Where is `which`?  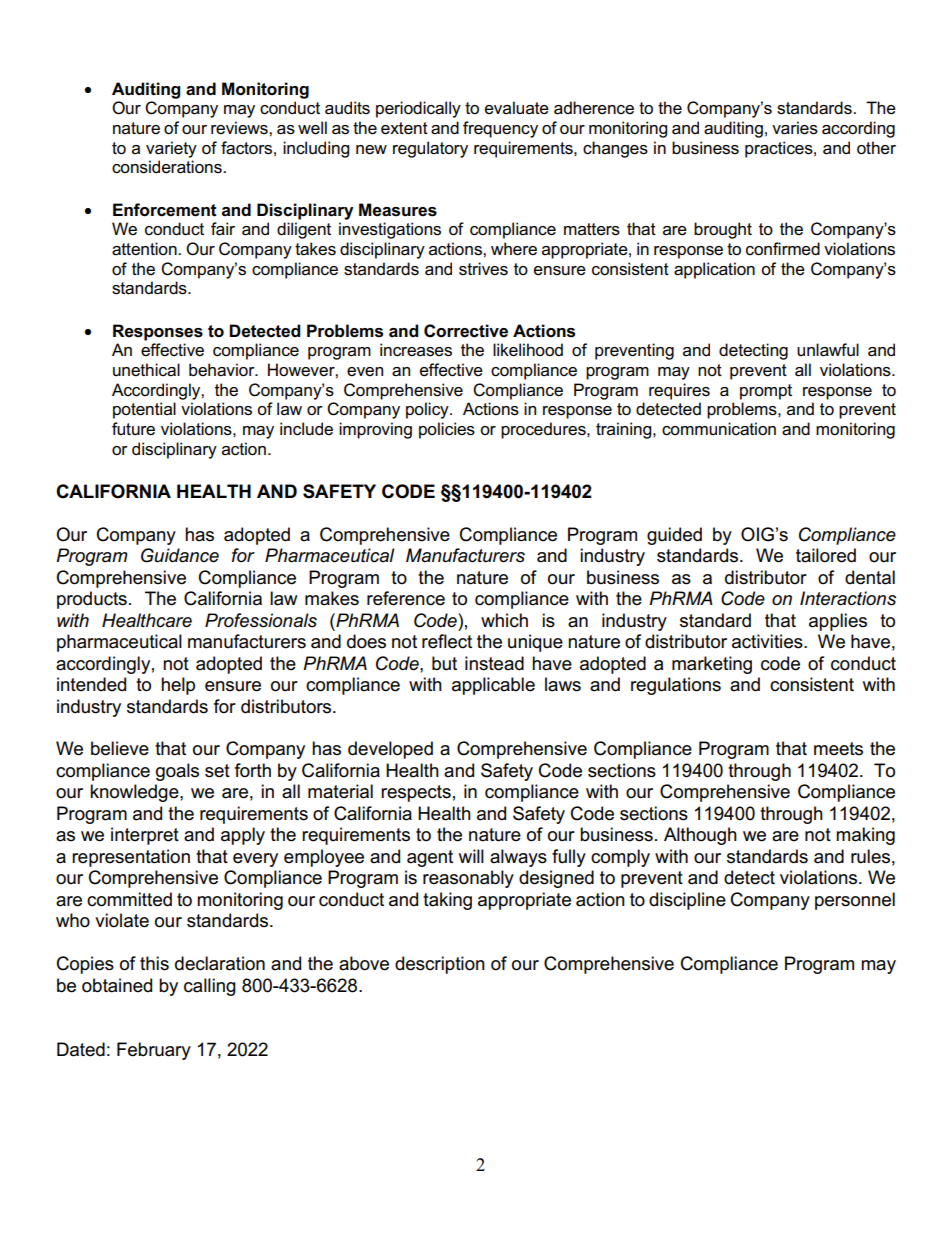
which is located at coordinates (504, 620).
